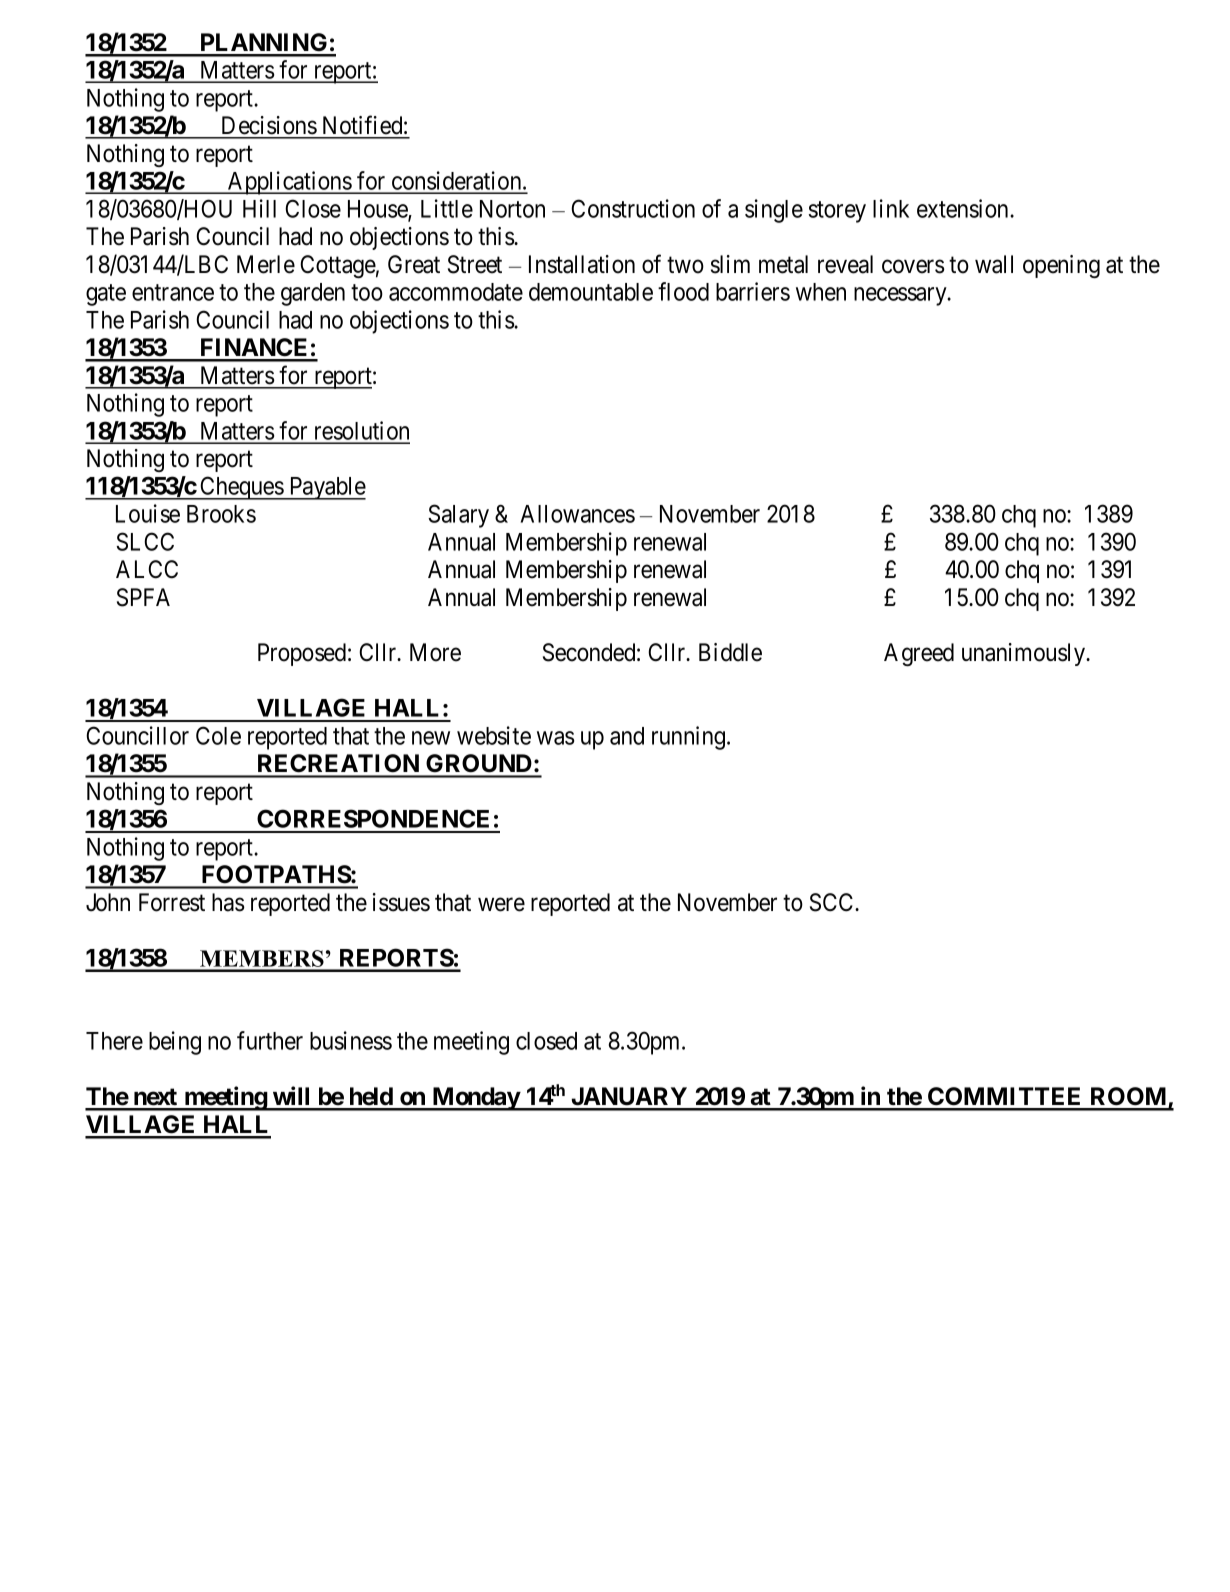 Image resolution: width=1230 pixels, height=1592 pixels. Describe the element at coordinates (964, 208) in the page. I see `extension` at that location.
